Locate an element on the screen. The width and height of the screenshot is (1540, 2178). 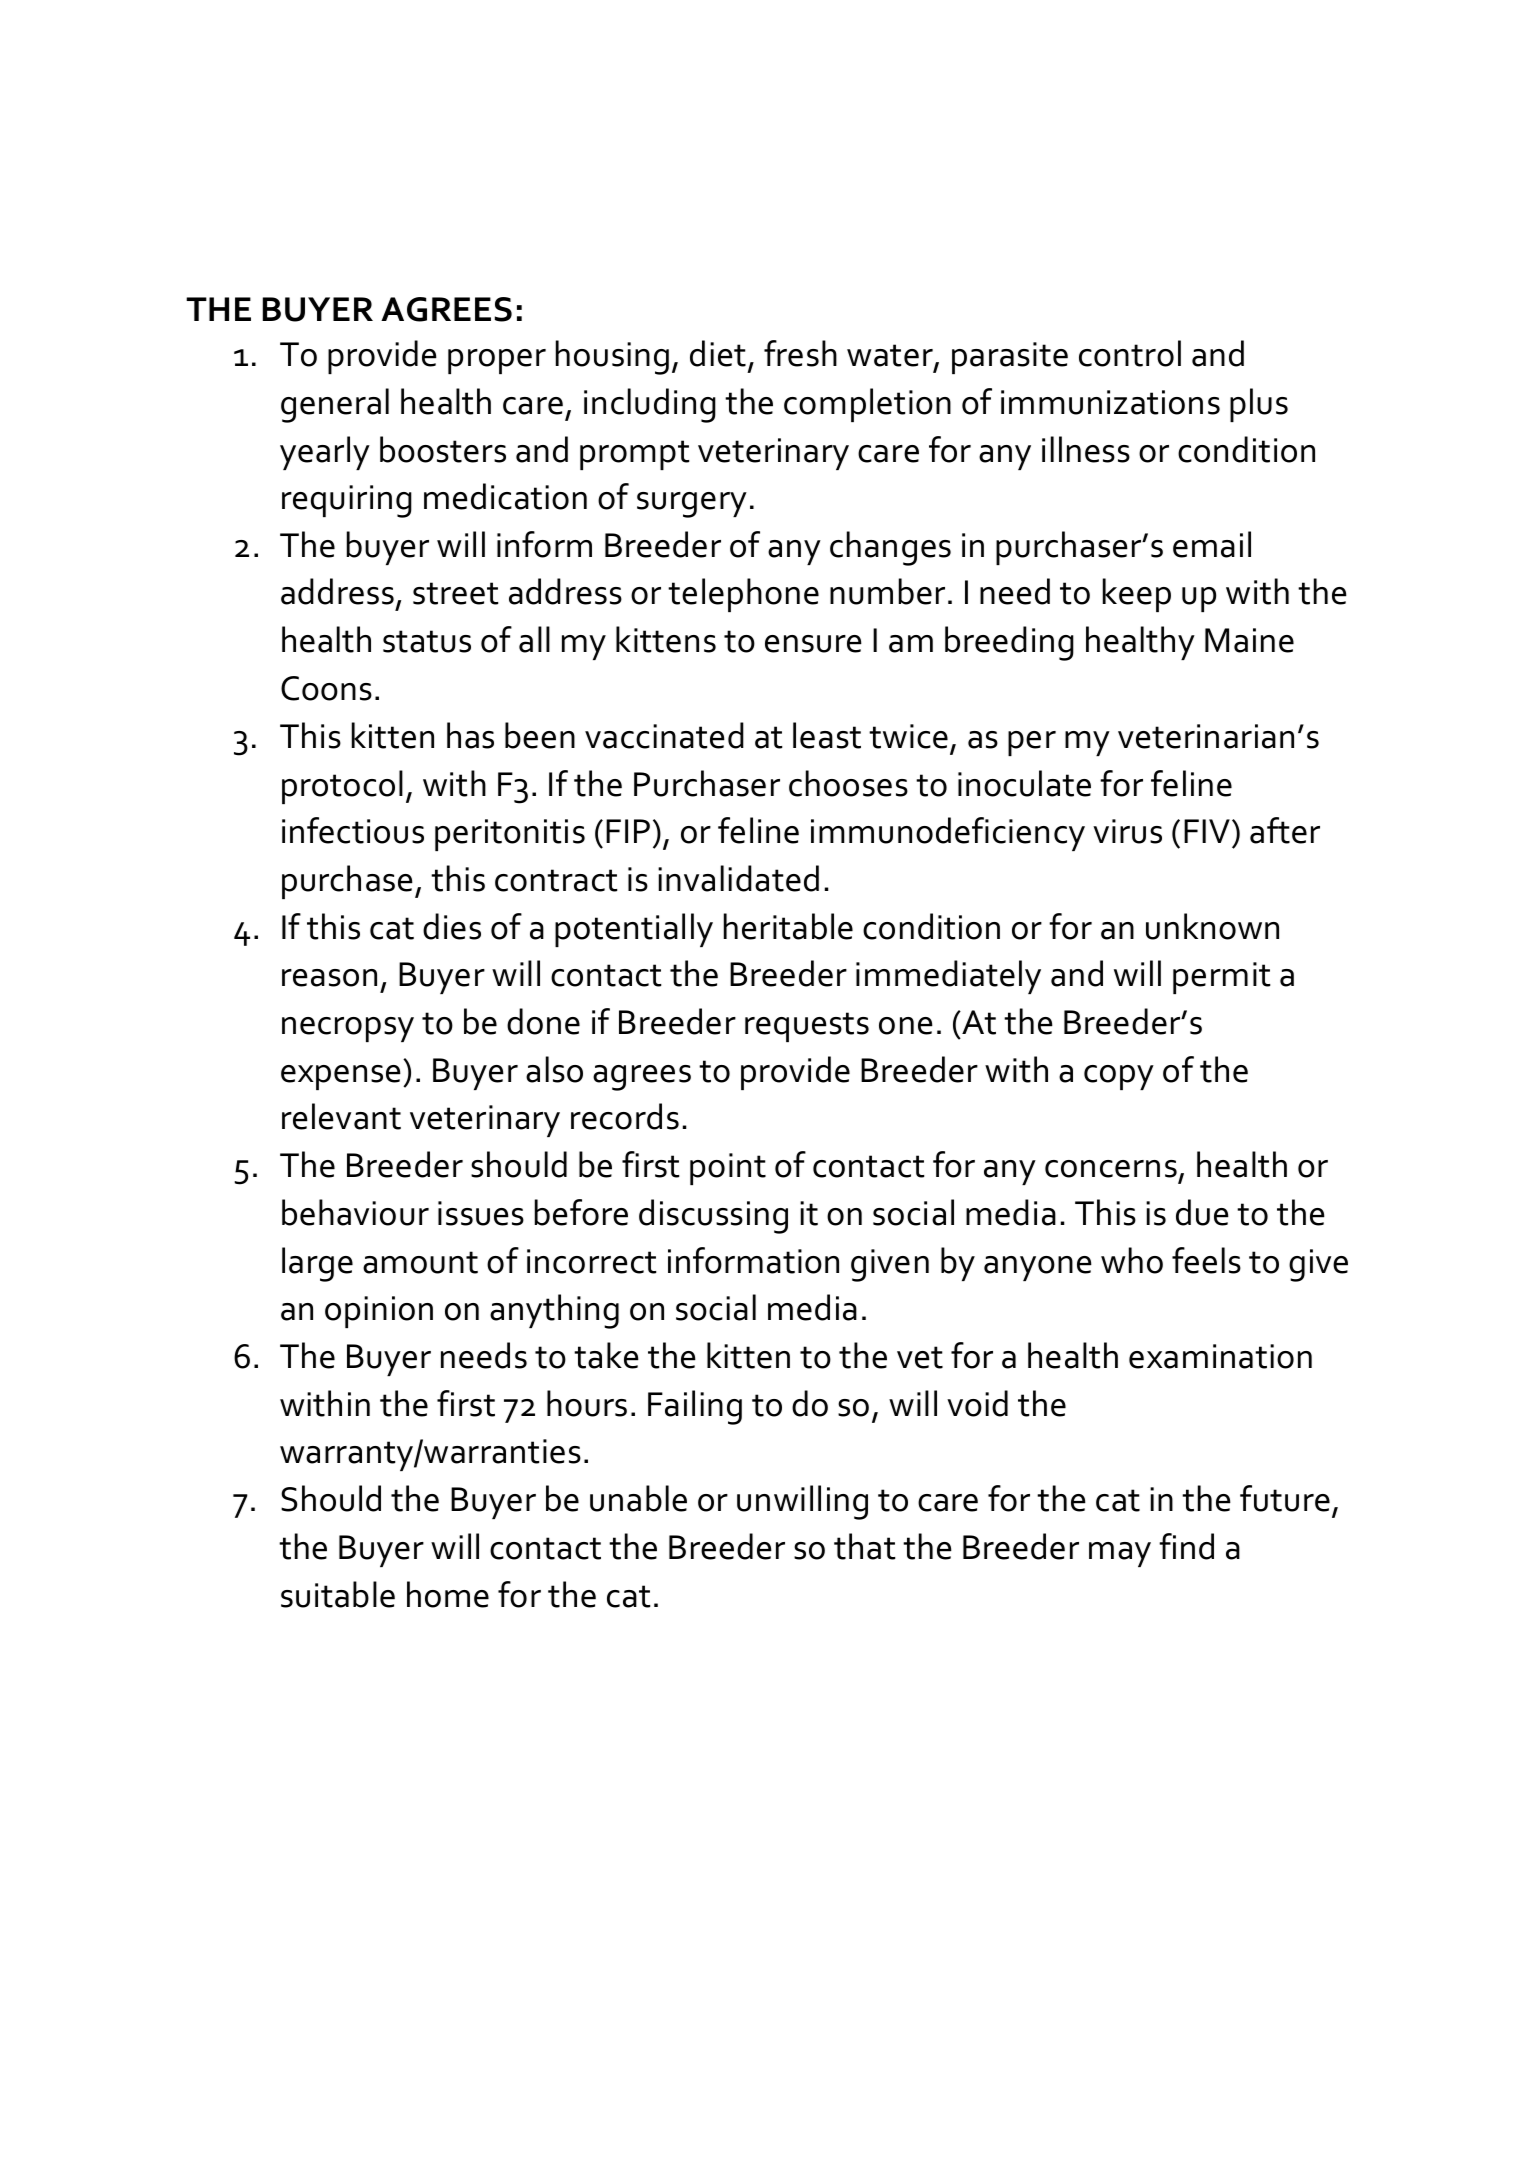
fresh is located at coordinates (800, 353).
